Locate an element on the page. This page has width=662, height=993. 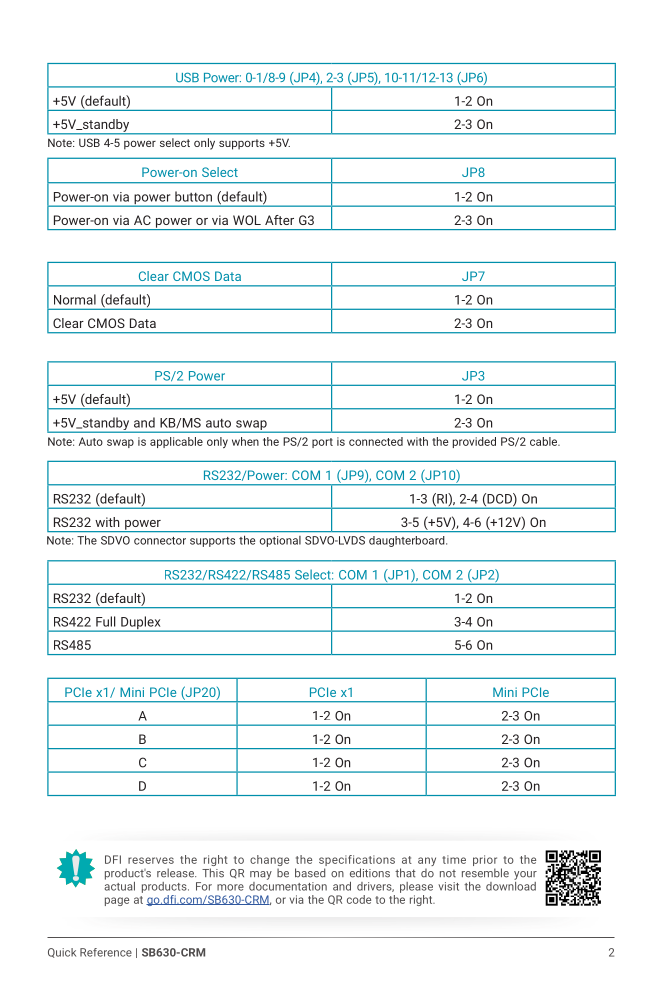
Full is located at coordinates (106, 621).
